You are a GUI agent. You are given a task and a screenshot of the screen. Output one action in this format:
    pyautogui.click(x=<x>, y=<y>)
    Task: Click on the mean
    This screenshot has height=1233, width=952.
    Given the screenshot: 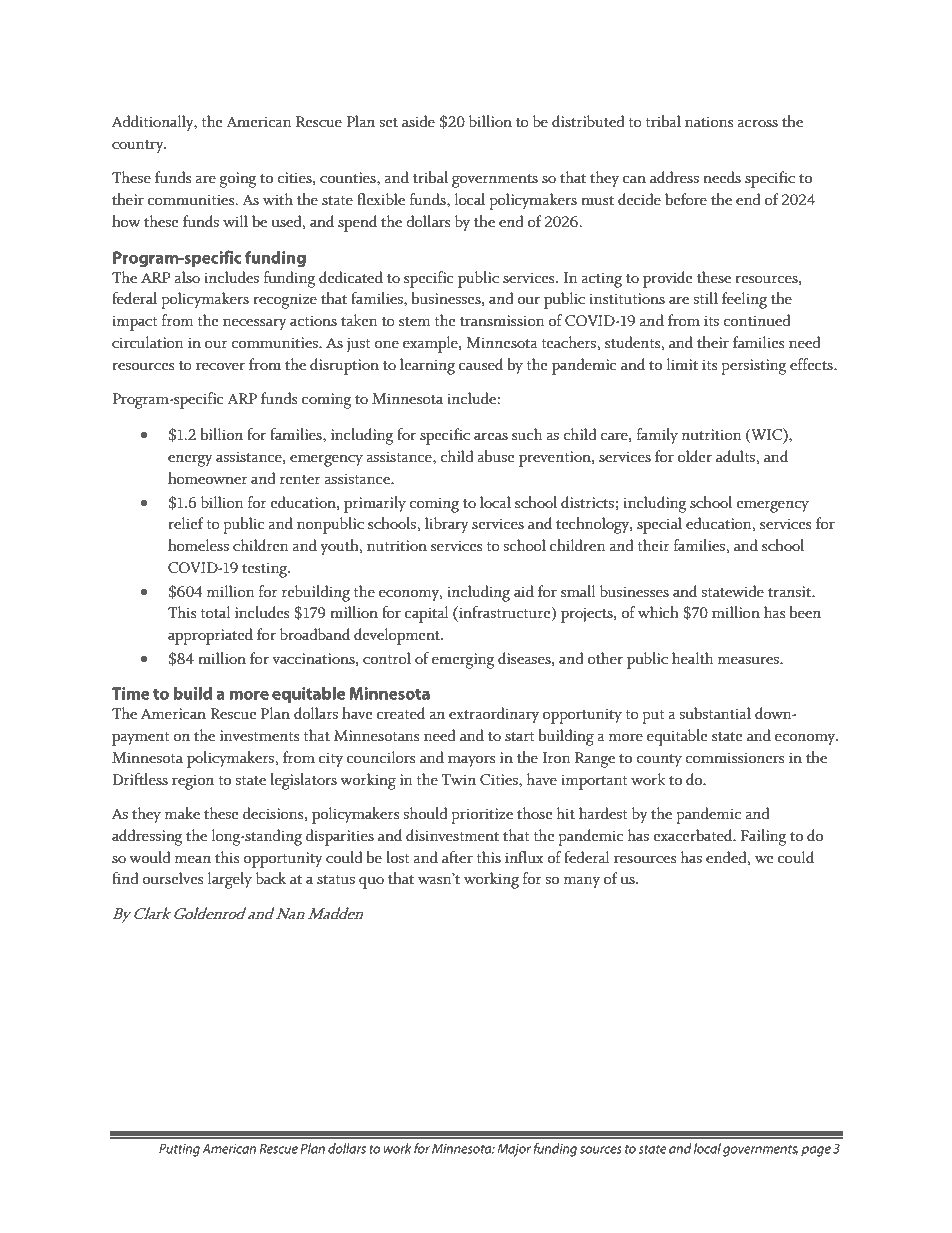 What is the action you would take?
    pyautogui.click(x=193, y=859)
